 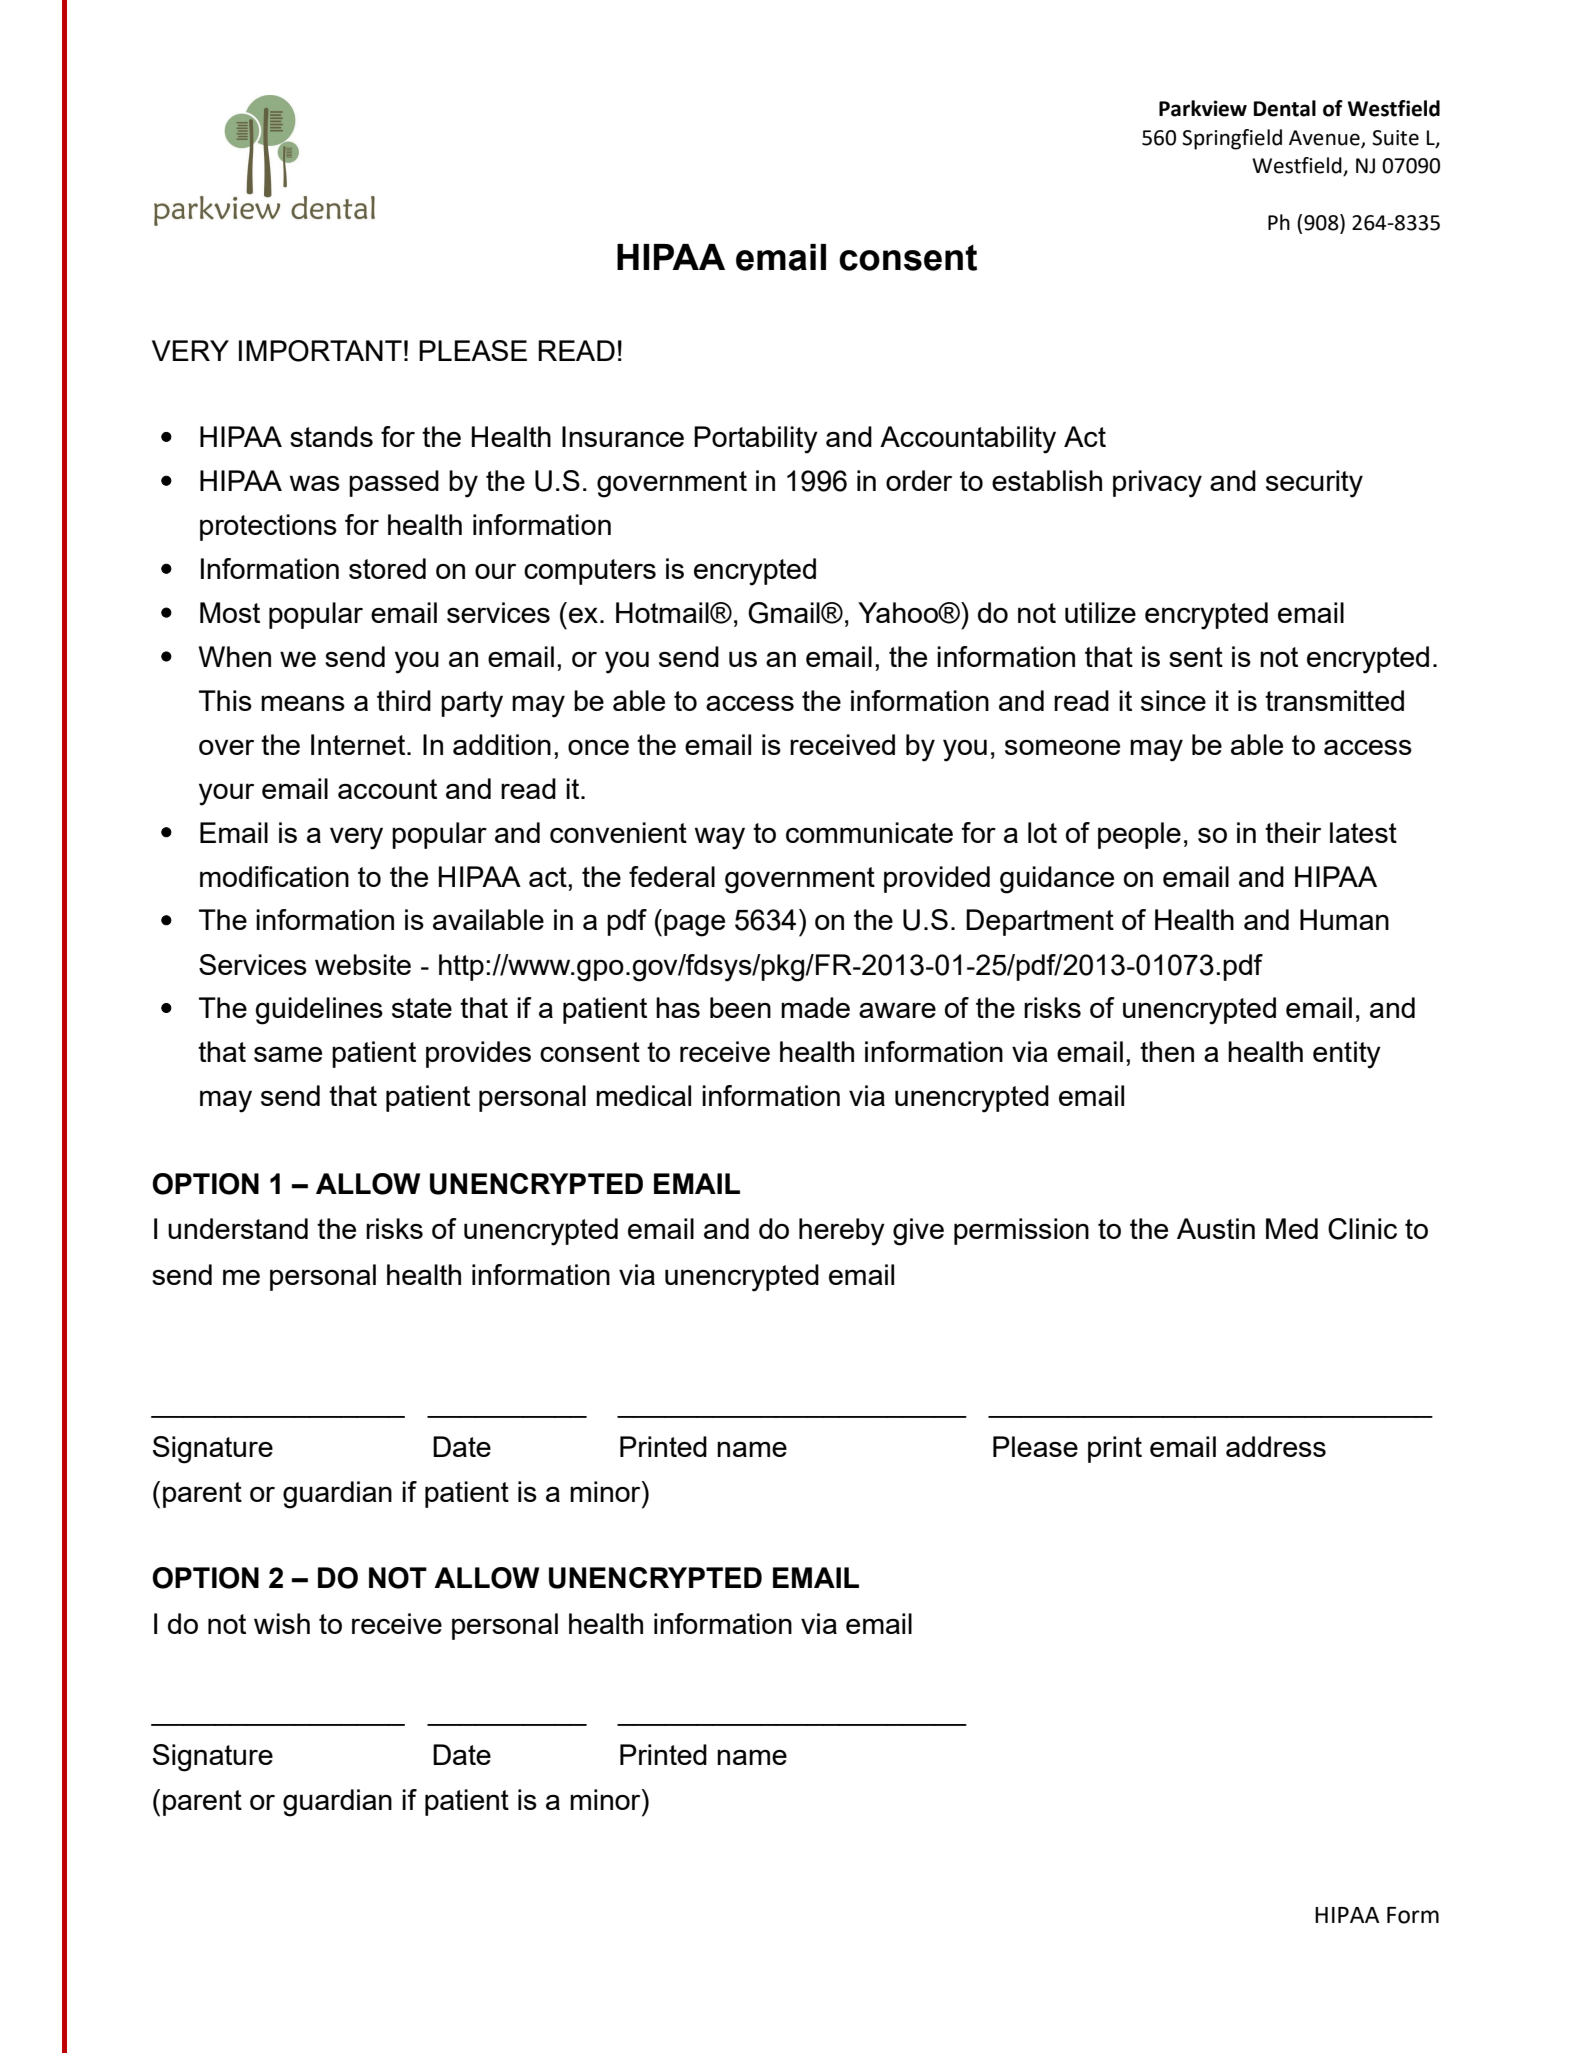 I want to click on IMPORTANT, so click(x=320, y=351).
